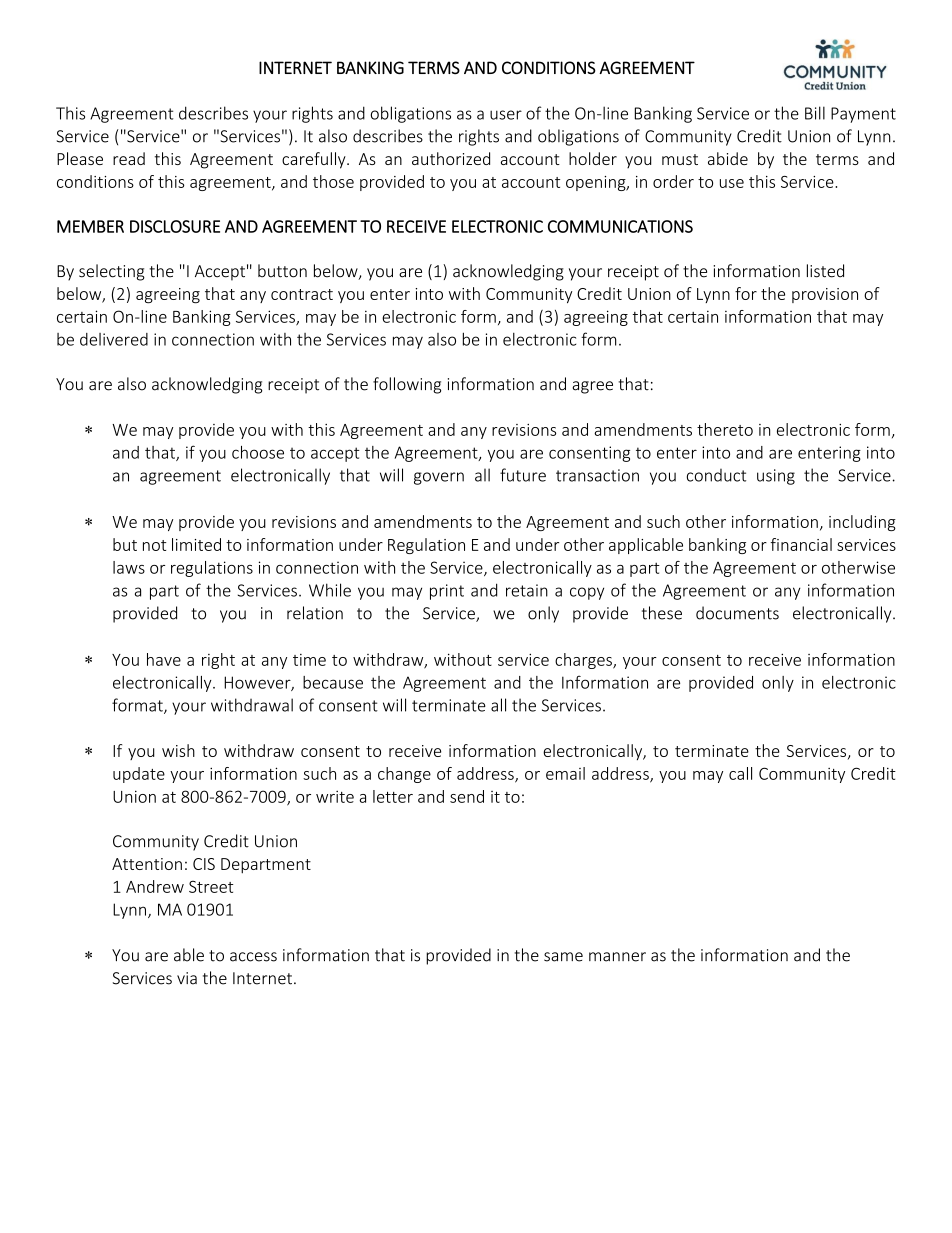  Describe the element at coordinates (187, 978) in the document. I see `via` at that location.
